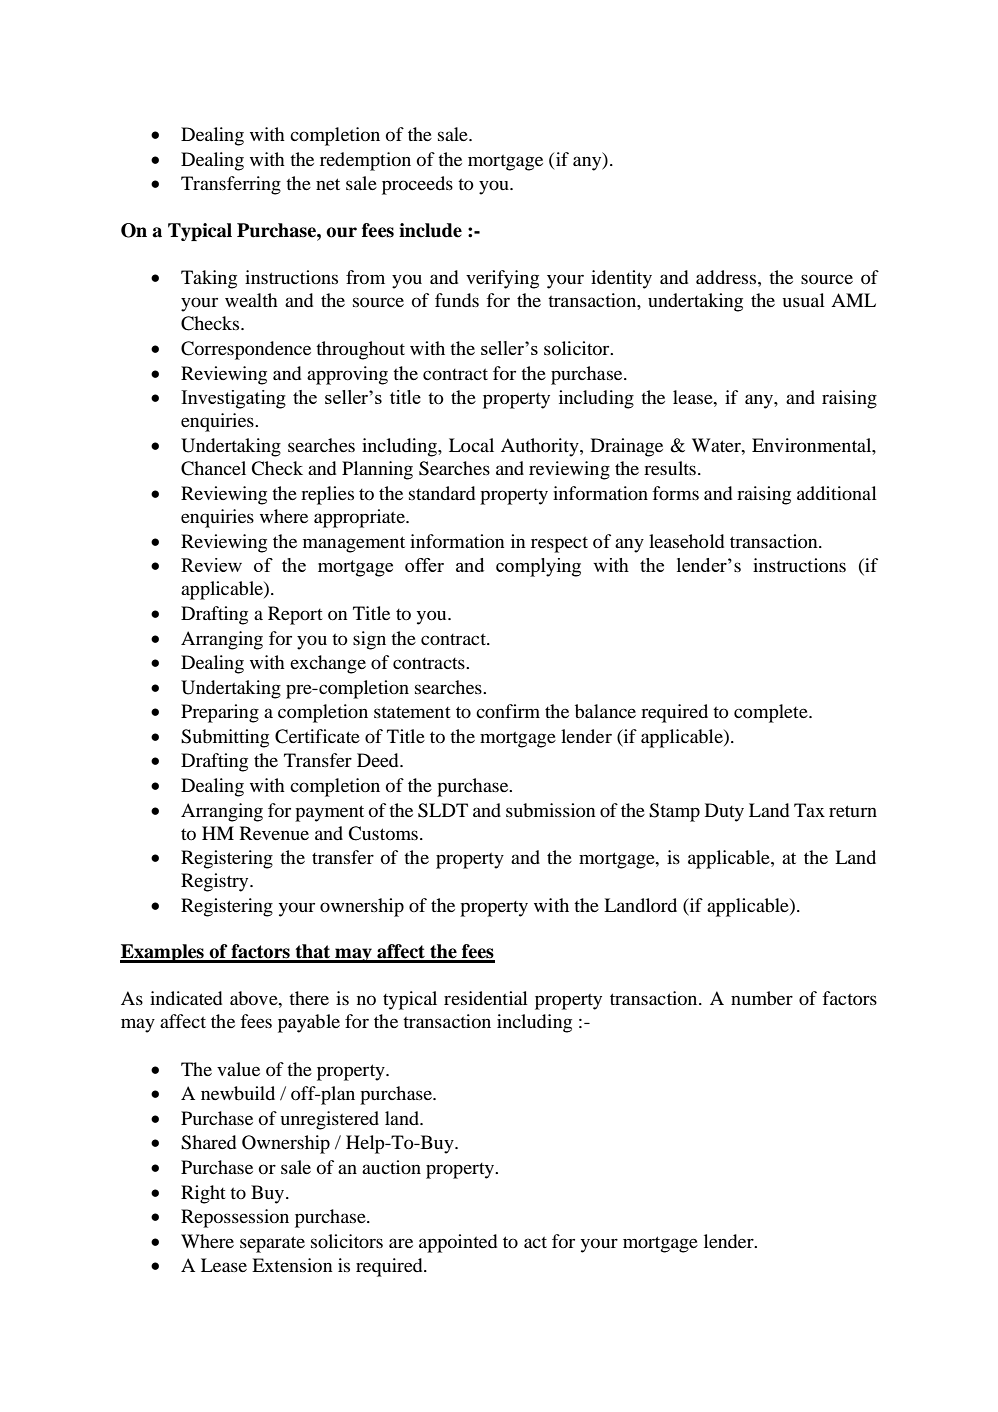  What do you see at coordinates (772, 713) in the page?
I see `complete` at bounding box center [772, 713].
